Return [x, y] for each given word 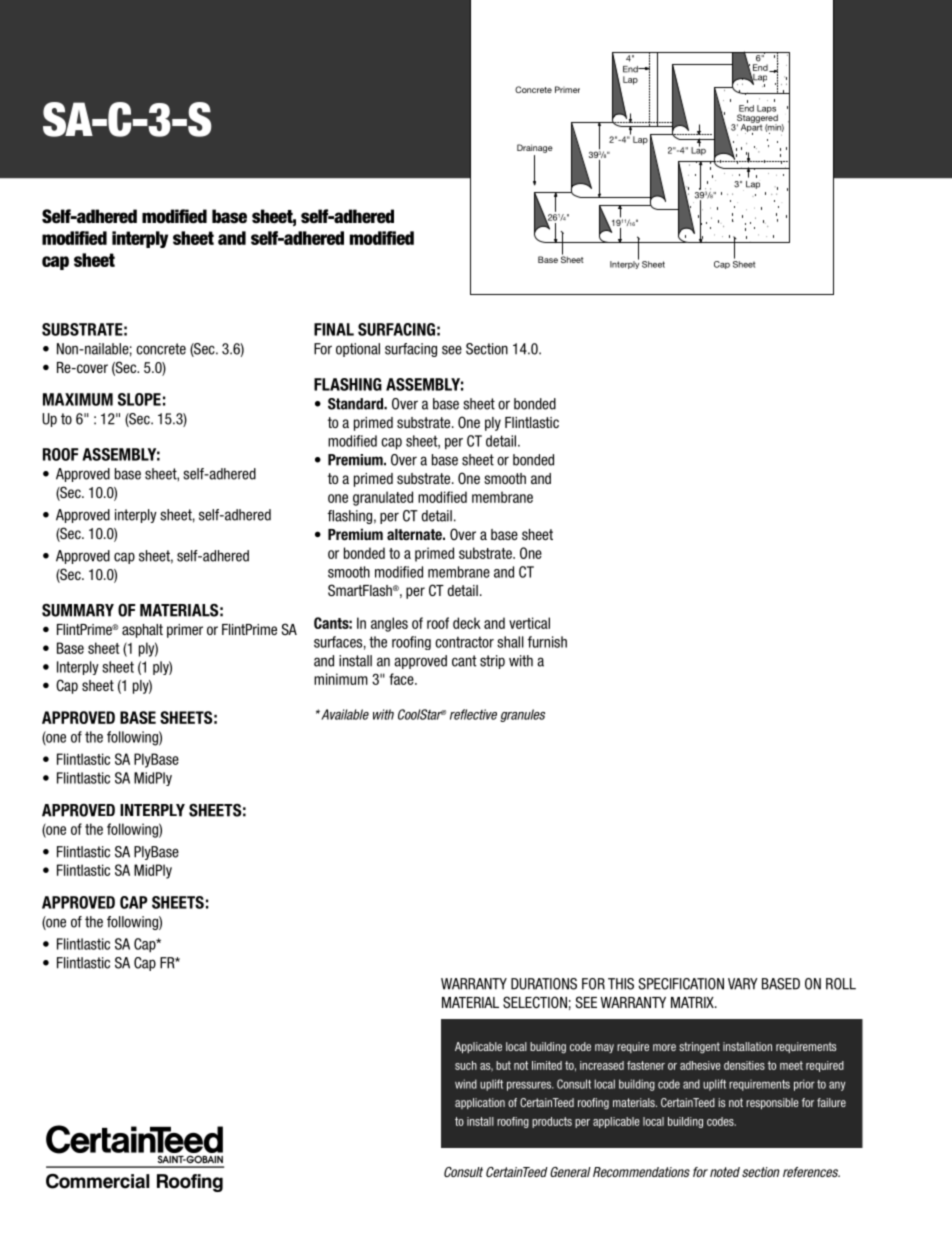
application [480, 1103]
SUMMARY [78, 610]
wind [466, 1084]
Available [344, 714]
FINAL [334, 329]
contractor [464, 642]
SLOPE [139, 399]
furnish [547, 642]
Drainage [535, 148]
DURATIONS [544, 984]
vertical [529, 623]
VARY [743, 984]
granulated [383, 498]
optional [358, 350]
